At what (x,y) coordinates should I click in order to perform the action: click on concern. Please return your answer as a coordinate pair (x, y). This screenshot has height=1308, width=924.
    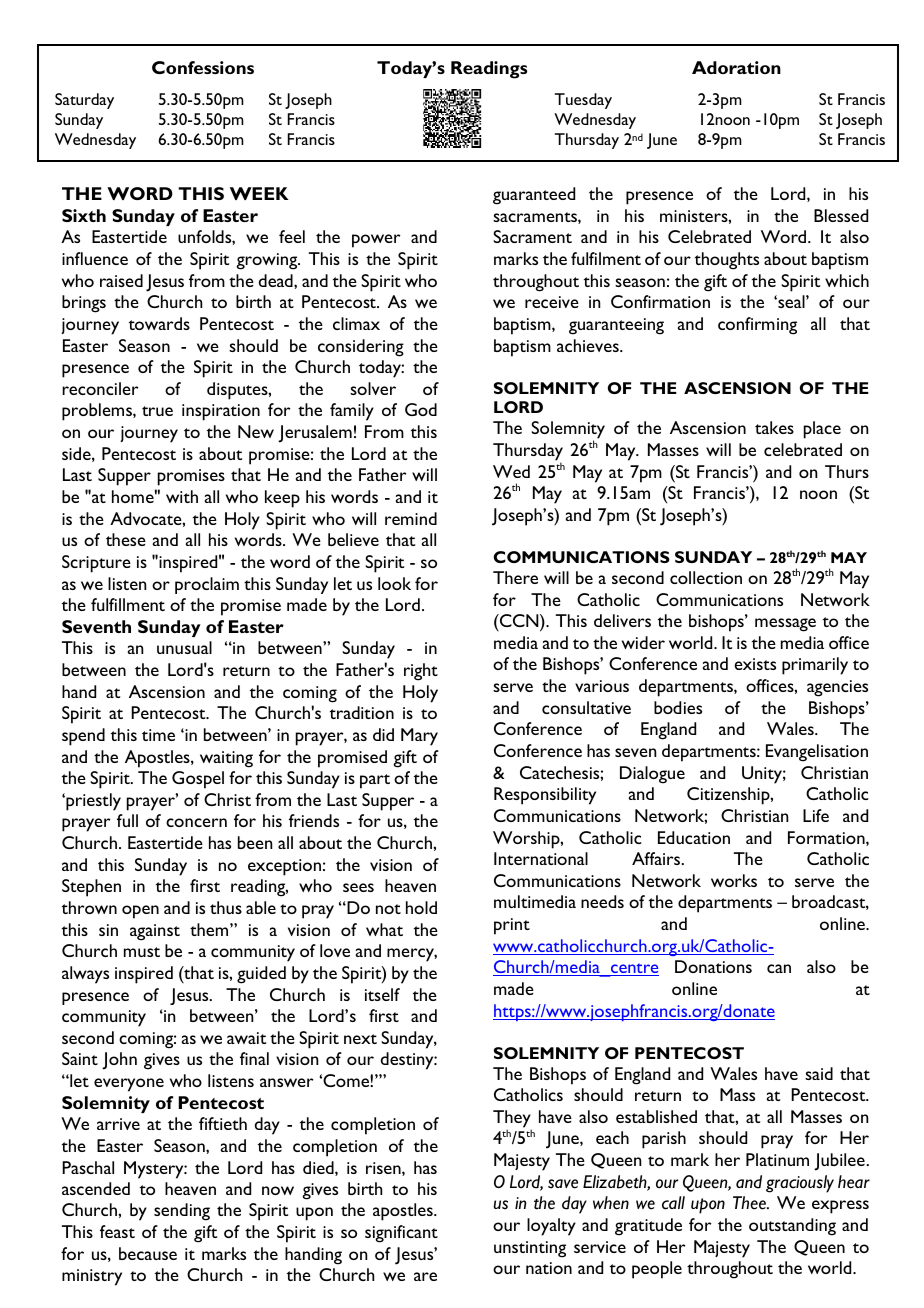
    Looking at the image, I should click on (196, 822).
